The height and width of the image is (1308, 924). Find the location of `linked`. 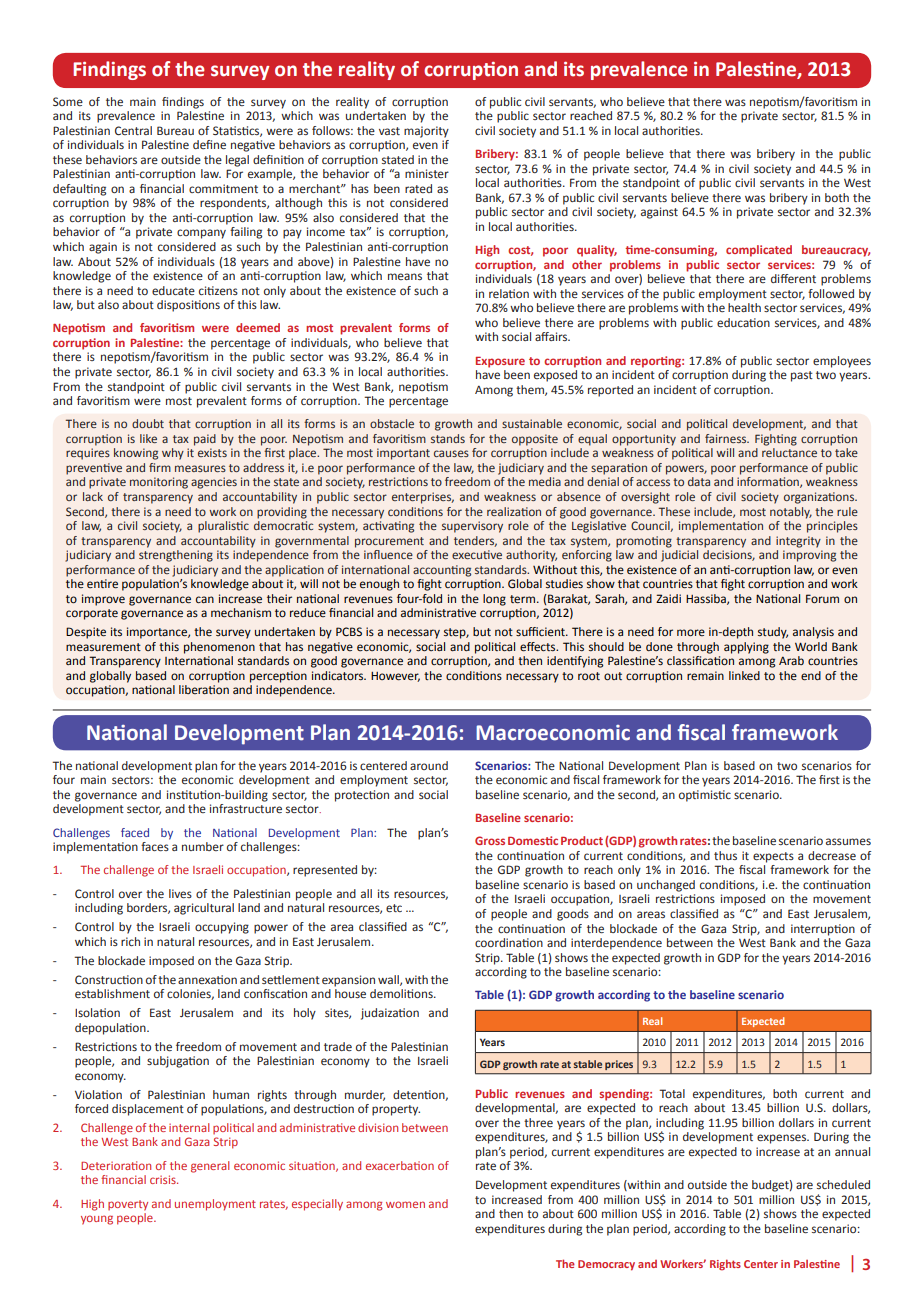

linked is located at coordinates (744, 676).
